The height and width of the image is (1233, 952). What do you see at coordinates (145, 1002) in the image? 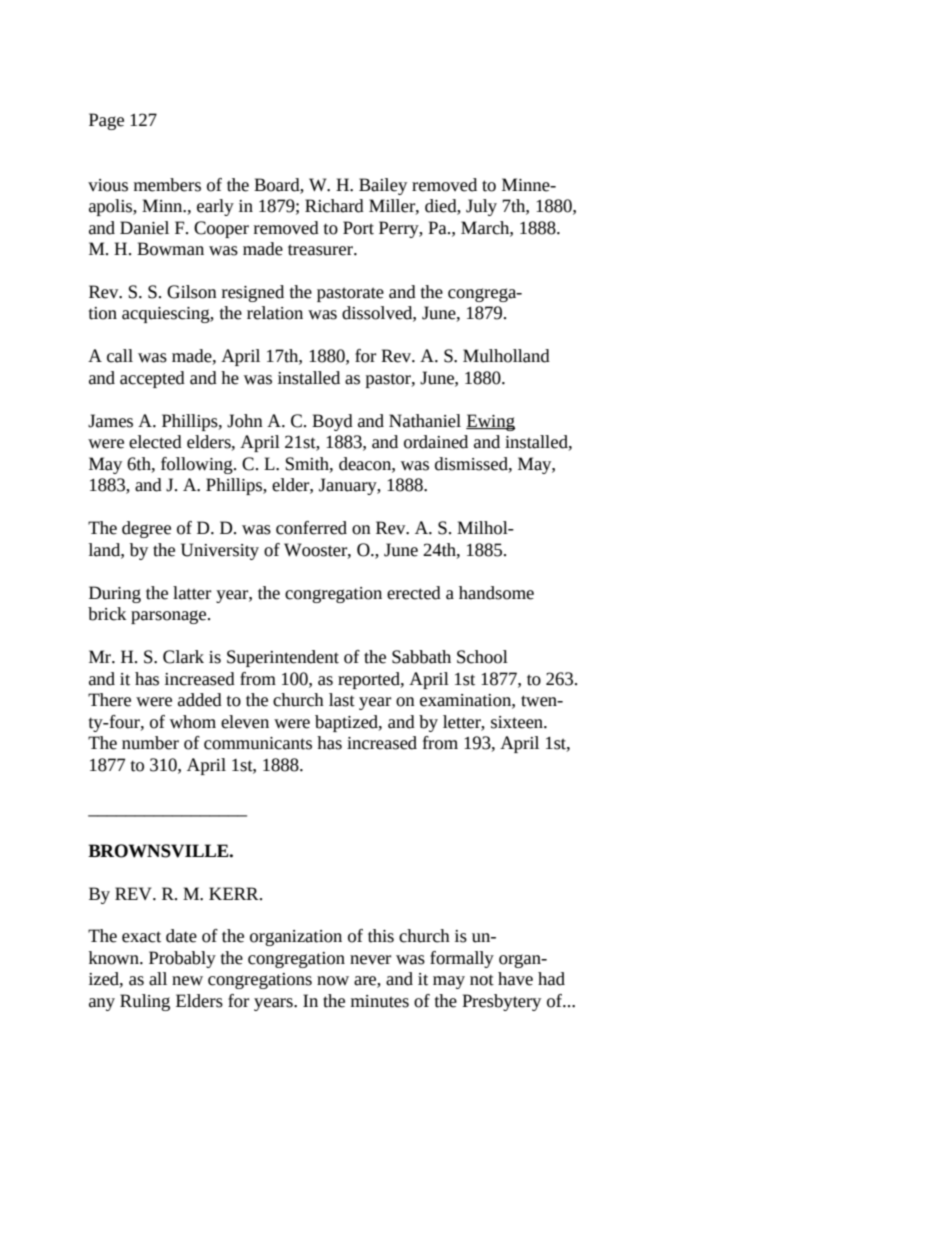
I see `Ruling` at bounding box center [145, 1002].
